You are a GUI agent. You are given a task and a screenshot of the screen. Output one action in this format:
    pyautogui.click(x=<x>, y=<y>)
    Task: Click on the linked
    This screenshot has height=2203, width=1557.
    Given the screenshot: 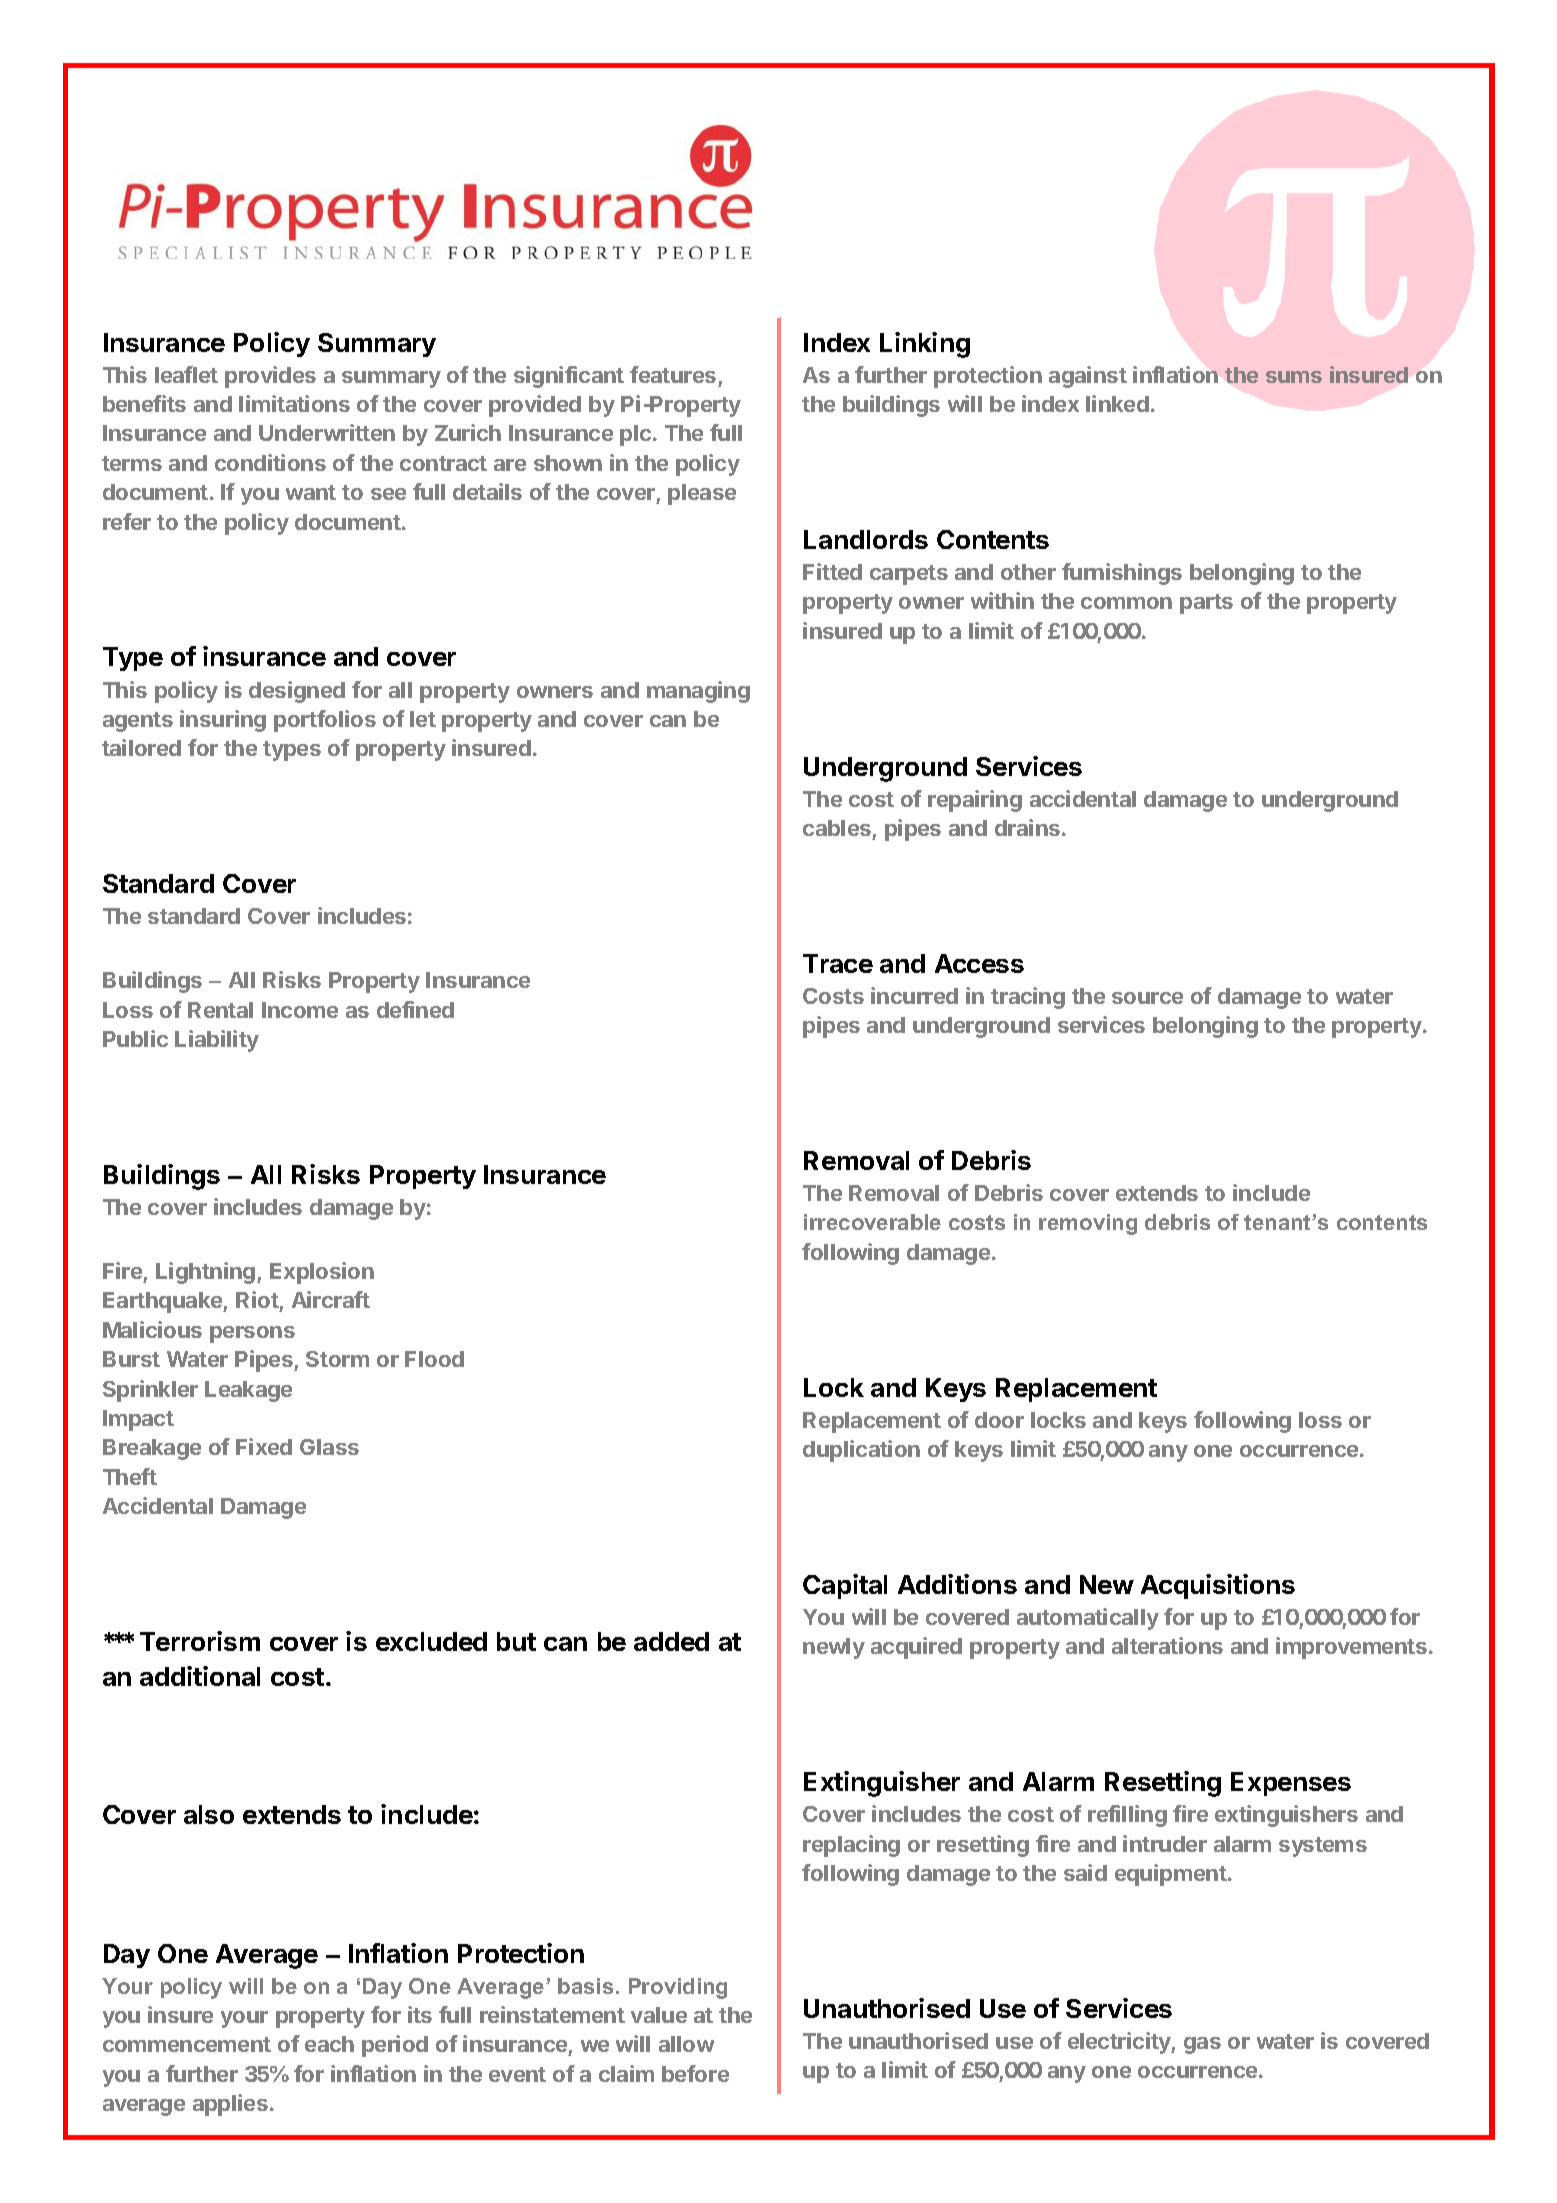 What is the action you would take?
    pyautogui.click(x=1117, y=403)
